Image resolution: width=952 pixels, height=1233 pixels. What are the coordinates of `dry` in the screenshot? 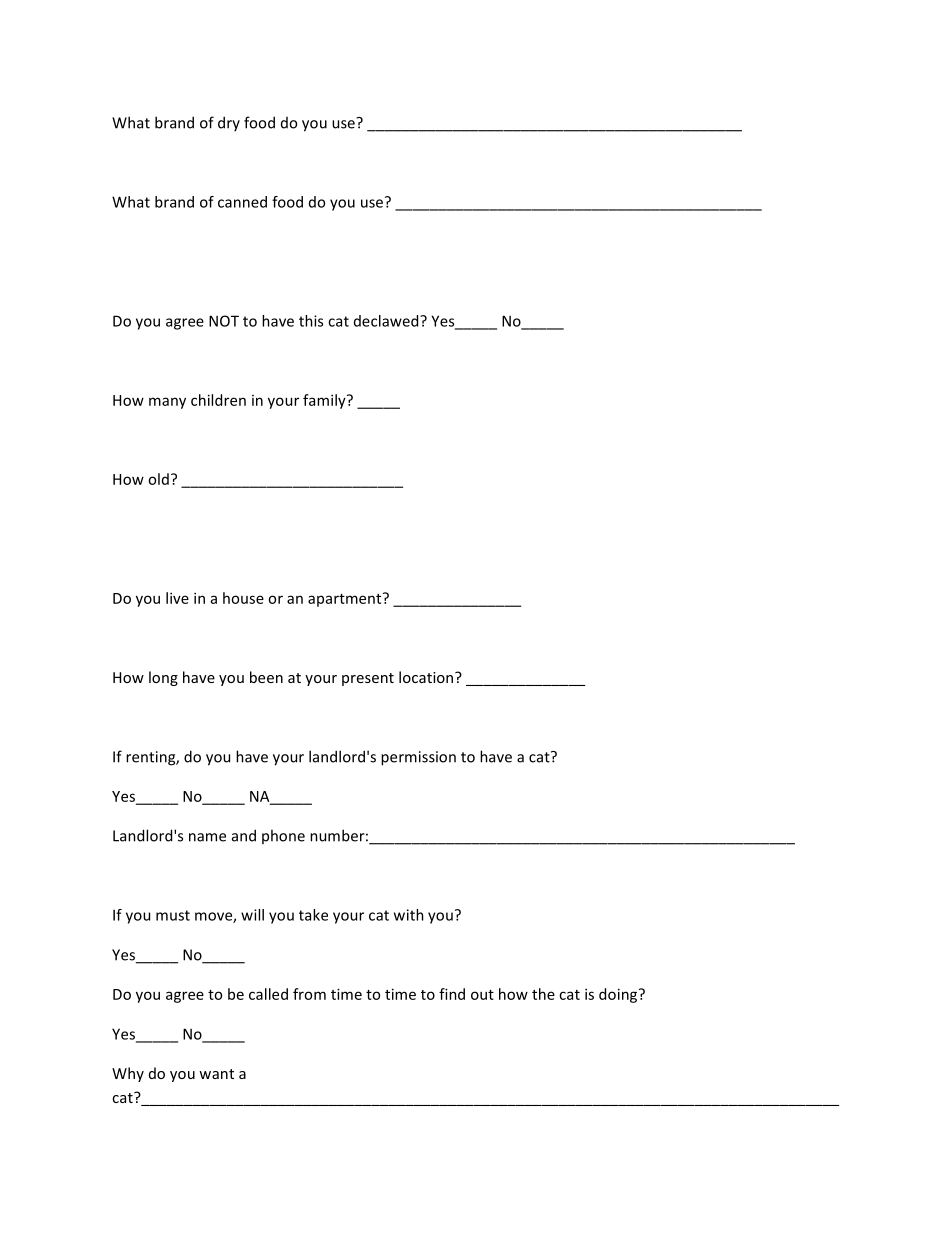 It's located at (229, 123).
